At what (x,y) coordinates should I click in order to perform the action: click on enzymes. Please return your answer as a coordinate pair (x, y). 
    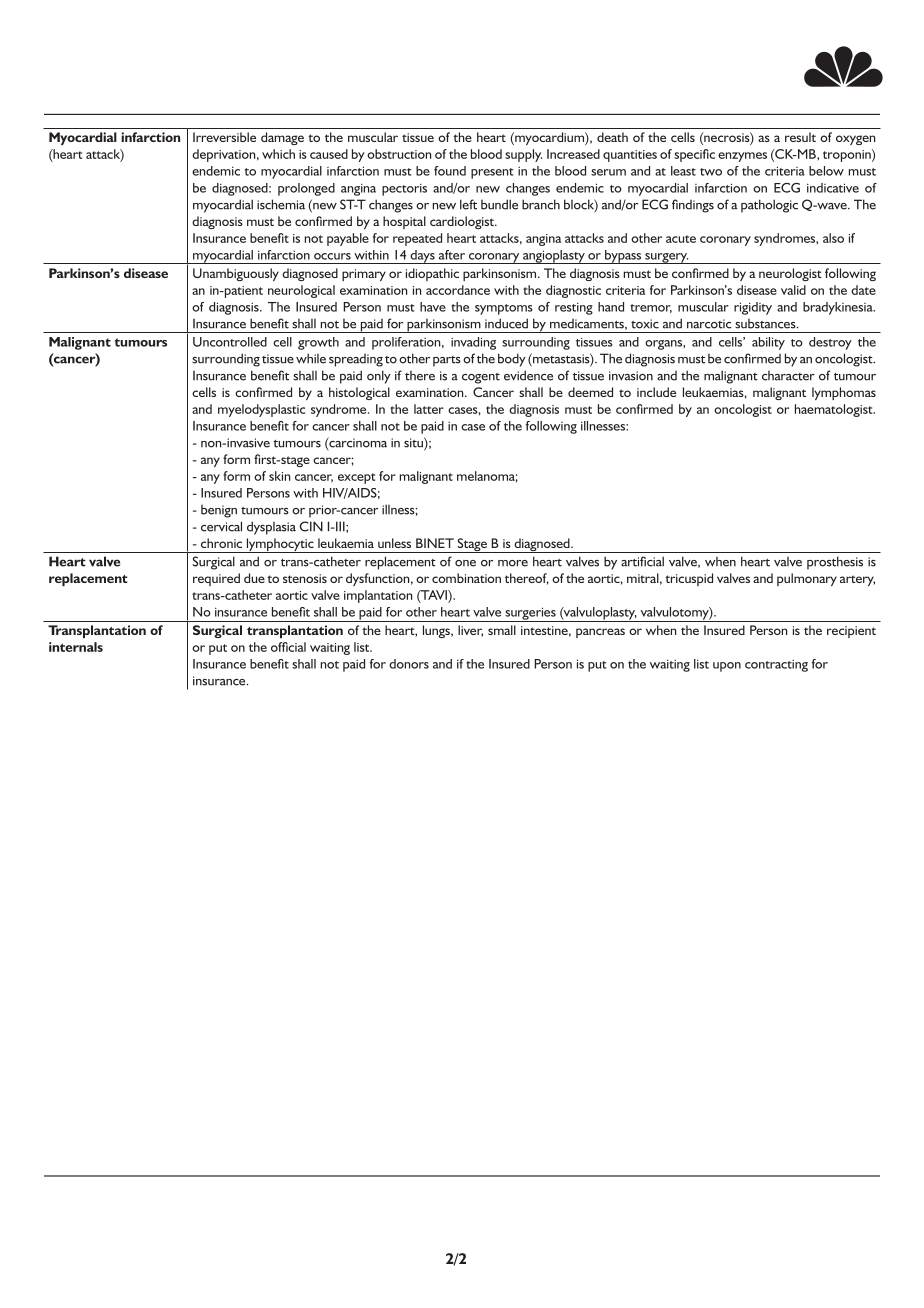
    Looking at the image, I should click on (742, 157).
